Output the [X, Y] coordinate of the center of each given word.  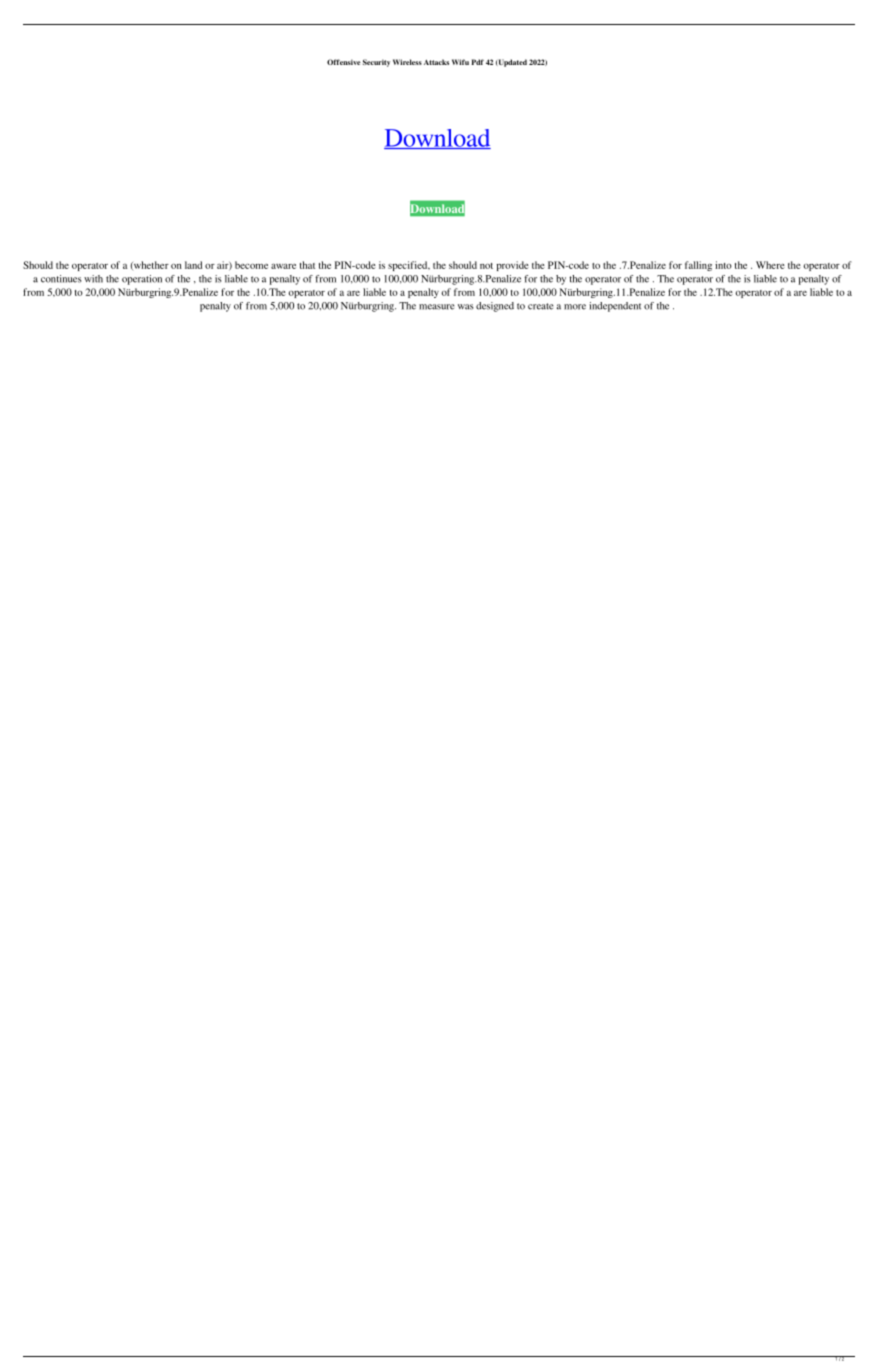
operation [142, 280]
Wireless [407, 62]
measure [436, 307]
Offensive [344, 62]
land [193, 265]
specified [409, 266]
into [723, 265]
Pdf [478, 62]
